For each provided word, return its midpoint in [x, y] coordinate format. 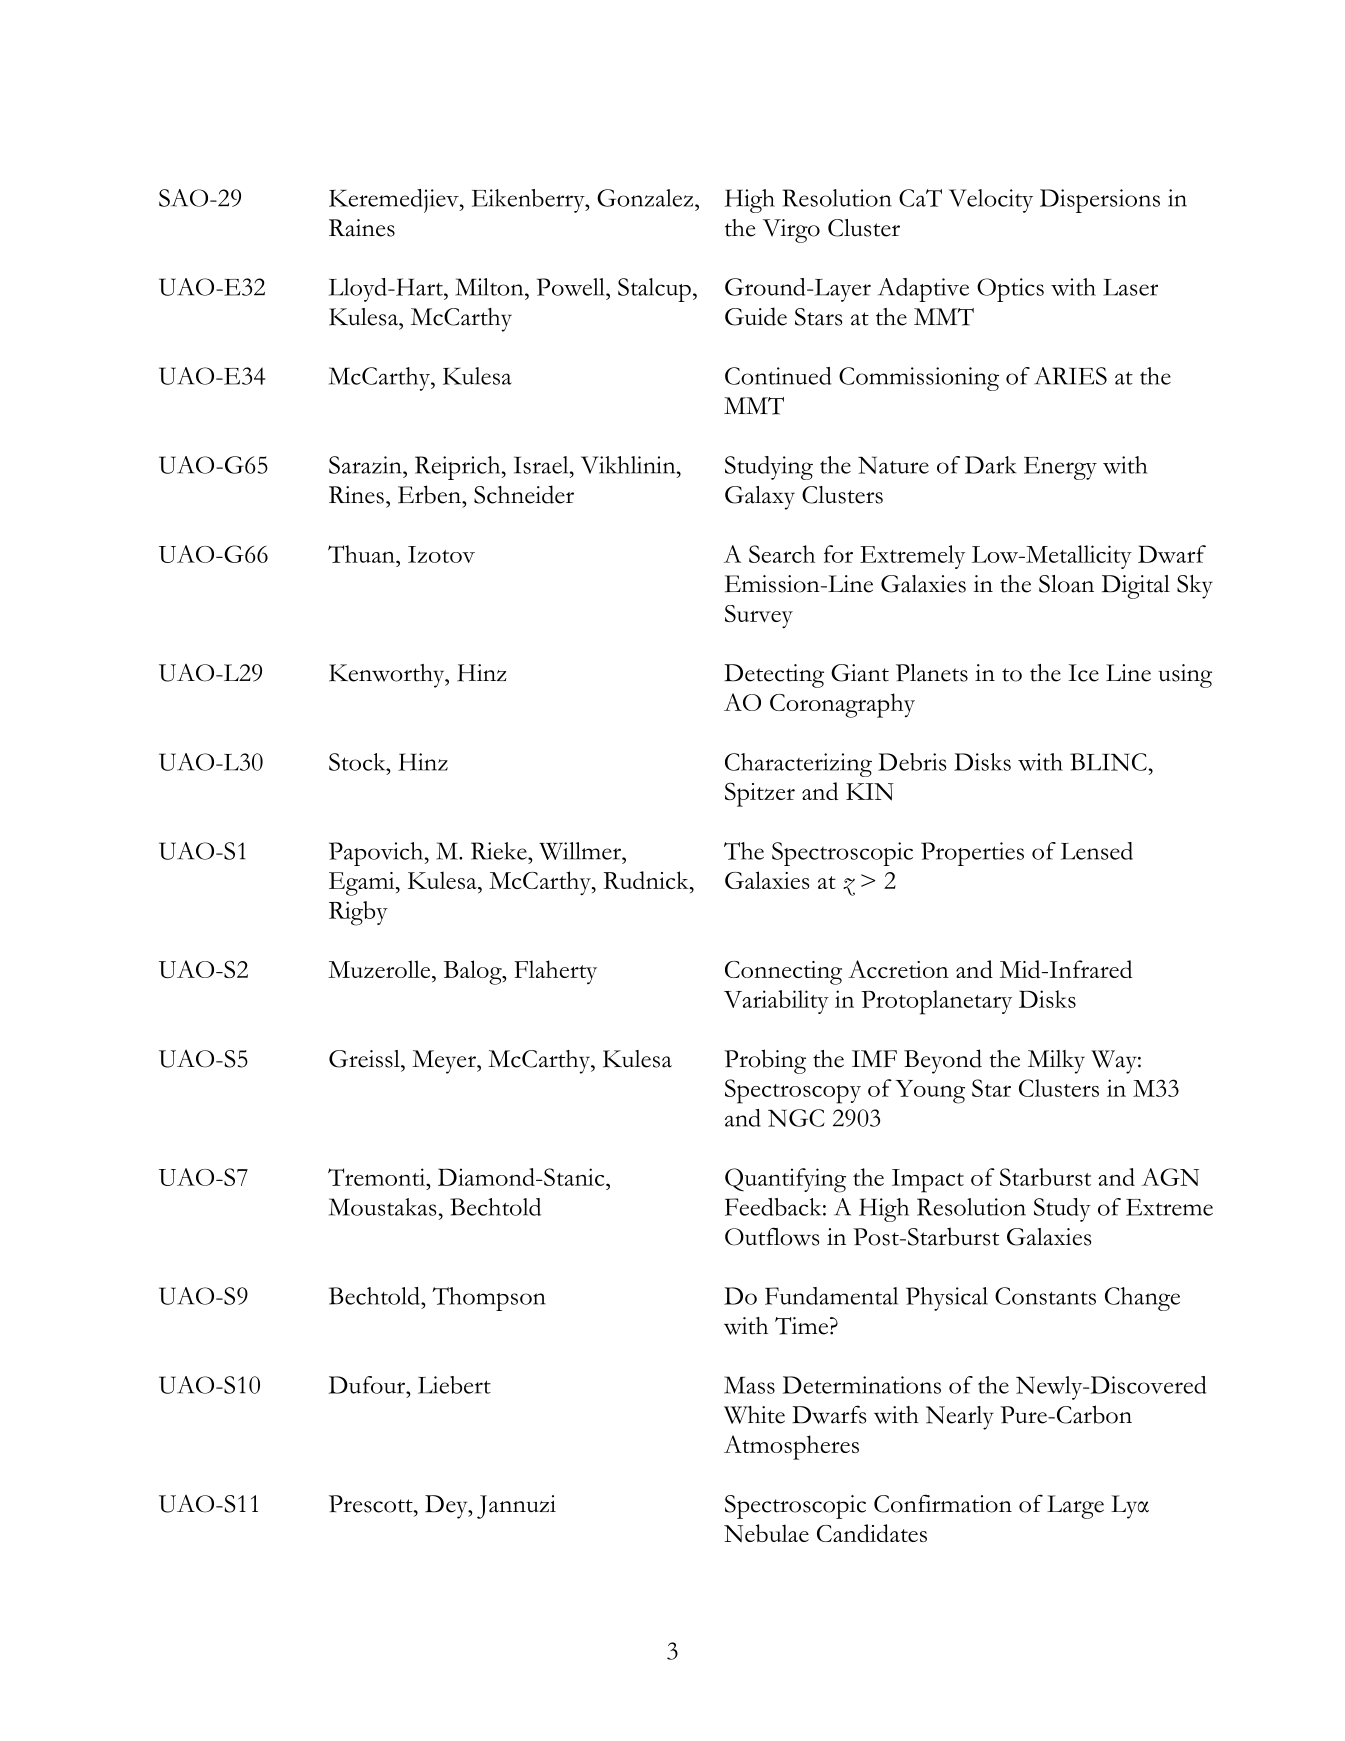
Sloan [1066, 584]
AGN [1170, 1177]
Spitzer [760, 795]
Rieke [500, 851]
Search [782, 554]
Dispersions [1100, 201]
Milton [490, 287]
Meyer [445, 1062]
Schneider [524, 494]
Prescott [372, 1504]
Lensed [1097, 851]
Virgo [791, 231]
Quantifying [785, 1180]
